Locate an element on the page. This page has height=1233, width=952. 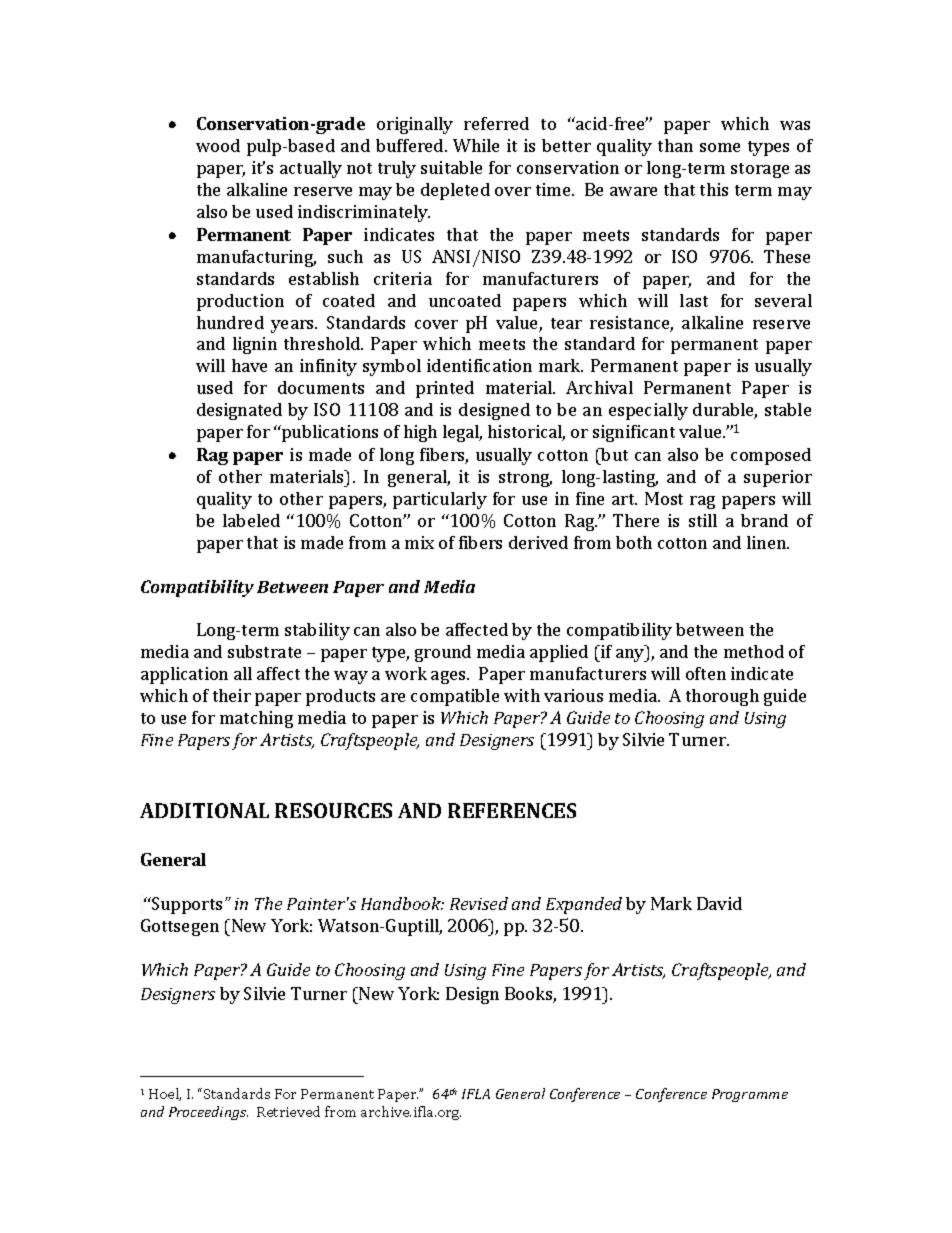
thorough is located at coordinates (722, 697).
